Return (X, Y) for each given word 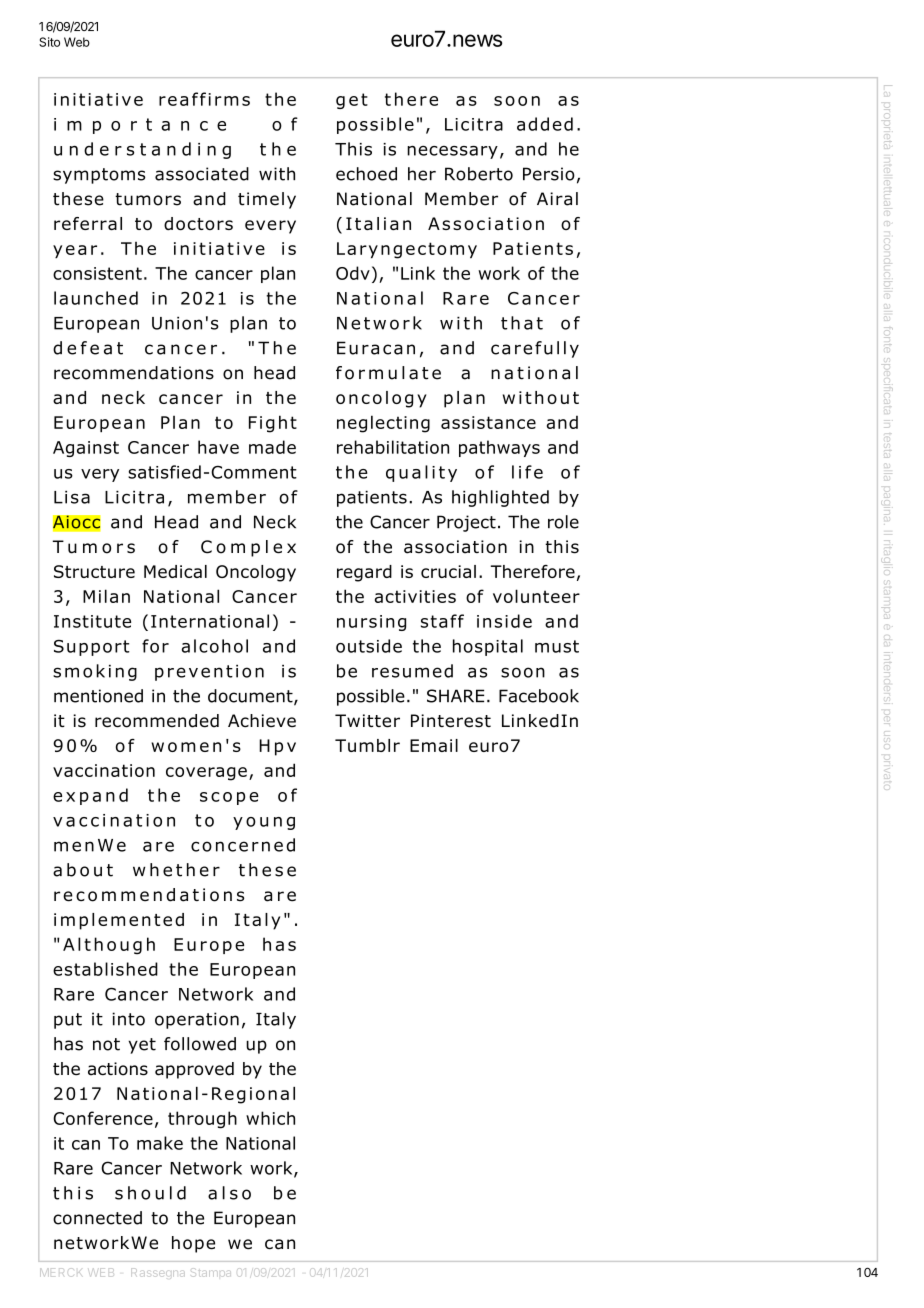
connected (97, 1218)
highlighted (500, 498)
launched (96, 298)
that (522, 323)
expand (90, 796)
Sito (49, 42)
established (105, 969)
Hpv (277, 747)
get (352, 101)
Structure (94, 571)
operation (197, 1020)
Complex (248, 548)
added (545, 124)
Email (434, 745)
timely (267, 200)
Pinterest (451, 721)
